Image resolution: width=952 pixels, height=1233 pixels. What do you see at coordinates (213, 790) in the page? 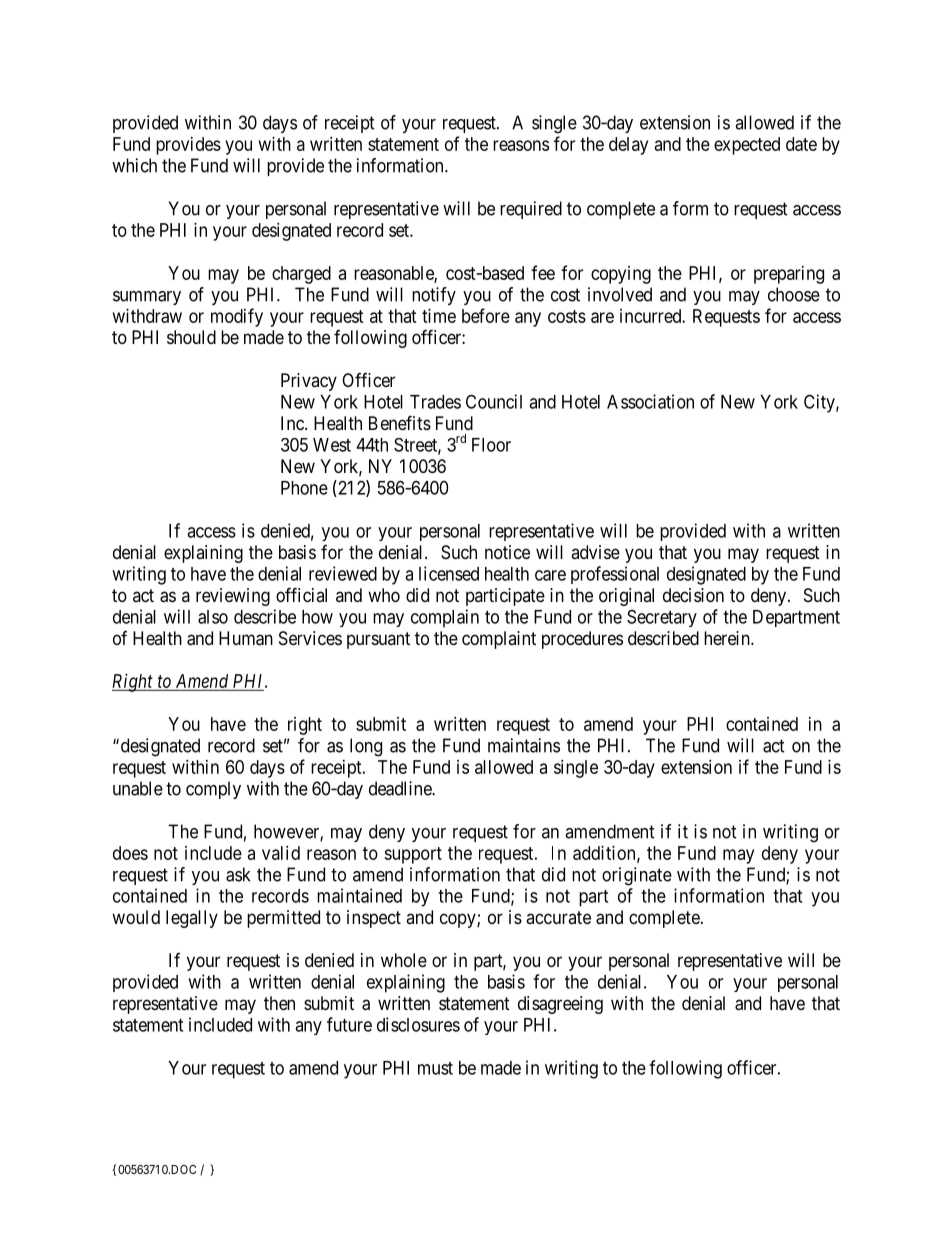
I see `comply` at bounding box center [213, 790].
